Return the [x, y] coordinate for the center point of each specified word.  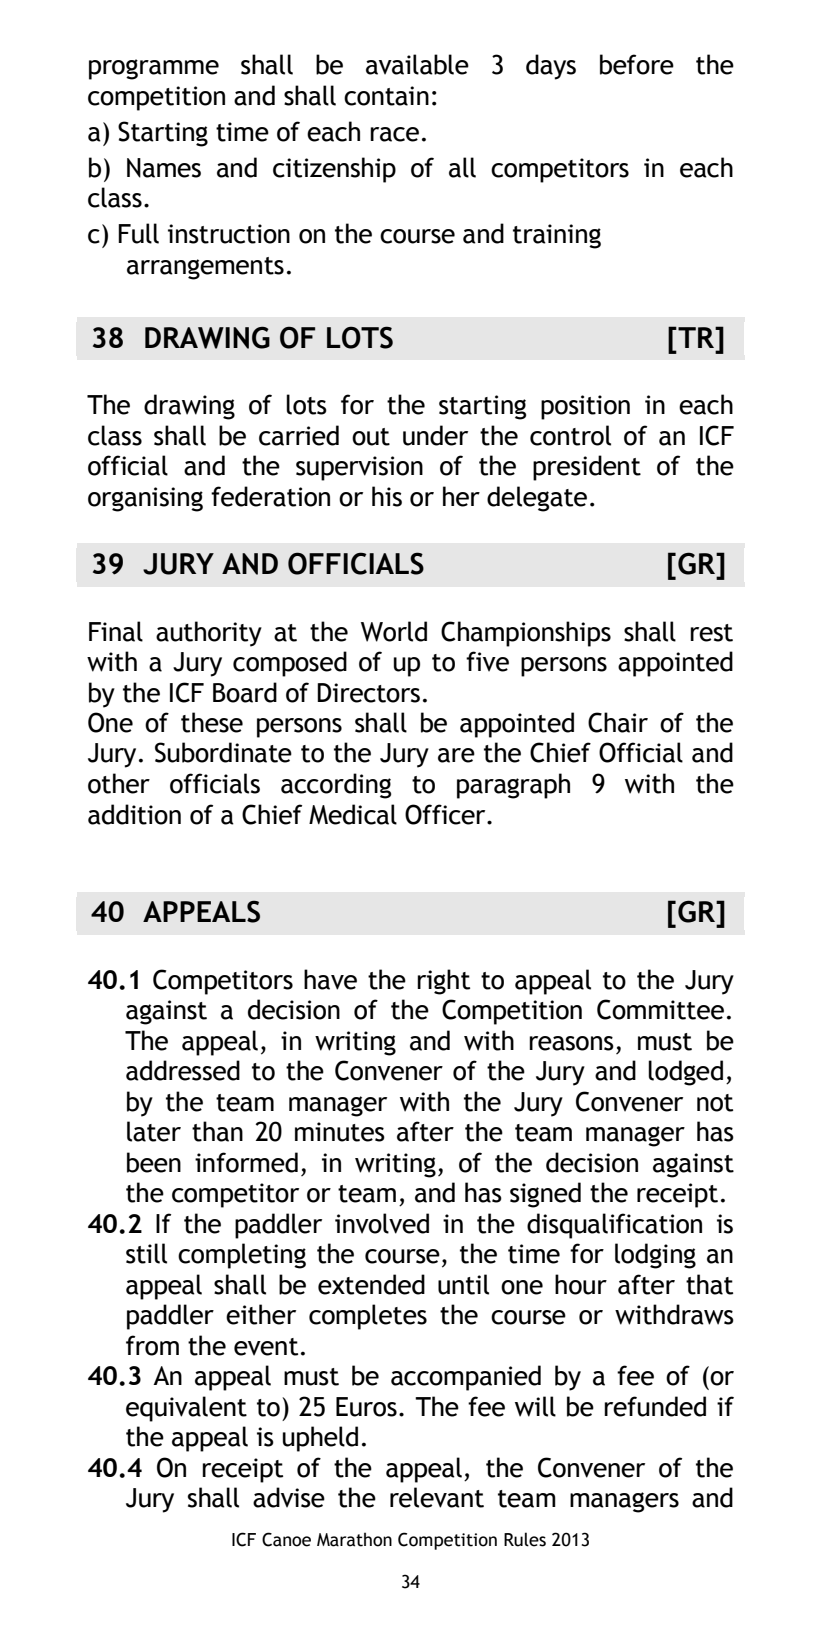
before [637, 64]
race [394, 134]
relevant [437, 1497]
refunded [655, 1406]
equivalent [186, 1409]
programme [154, 69]
